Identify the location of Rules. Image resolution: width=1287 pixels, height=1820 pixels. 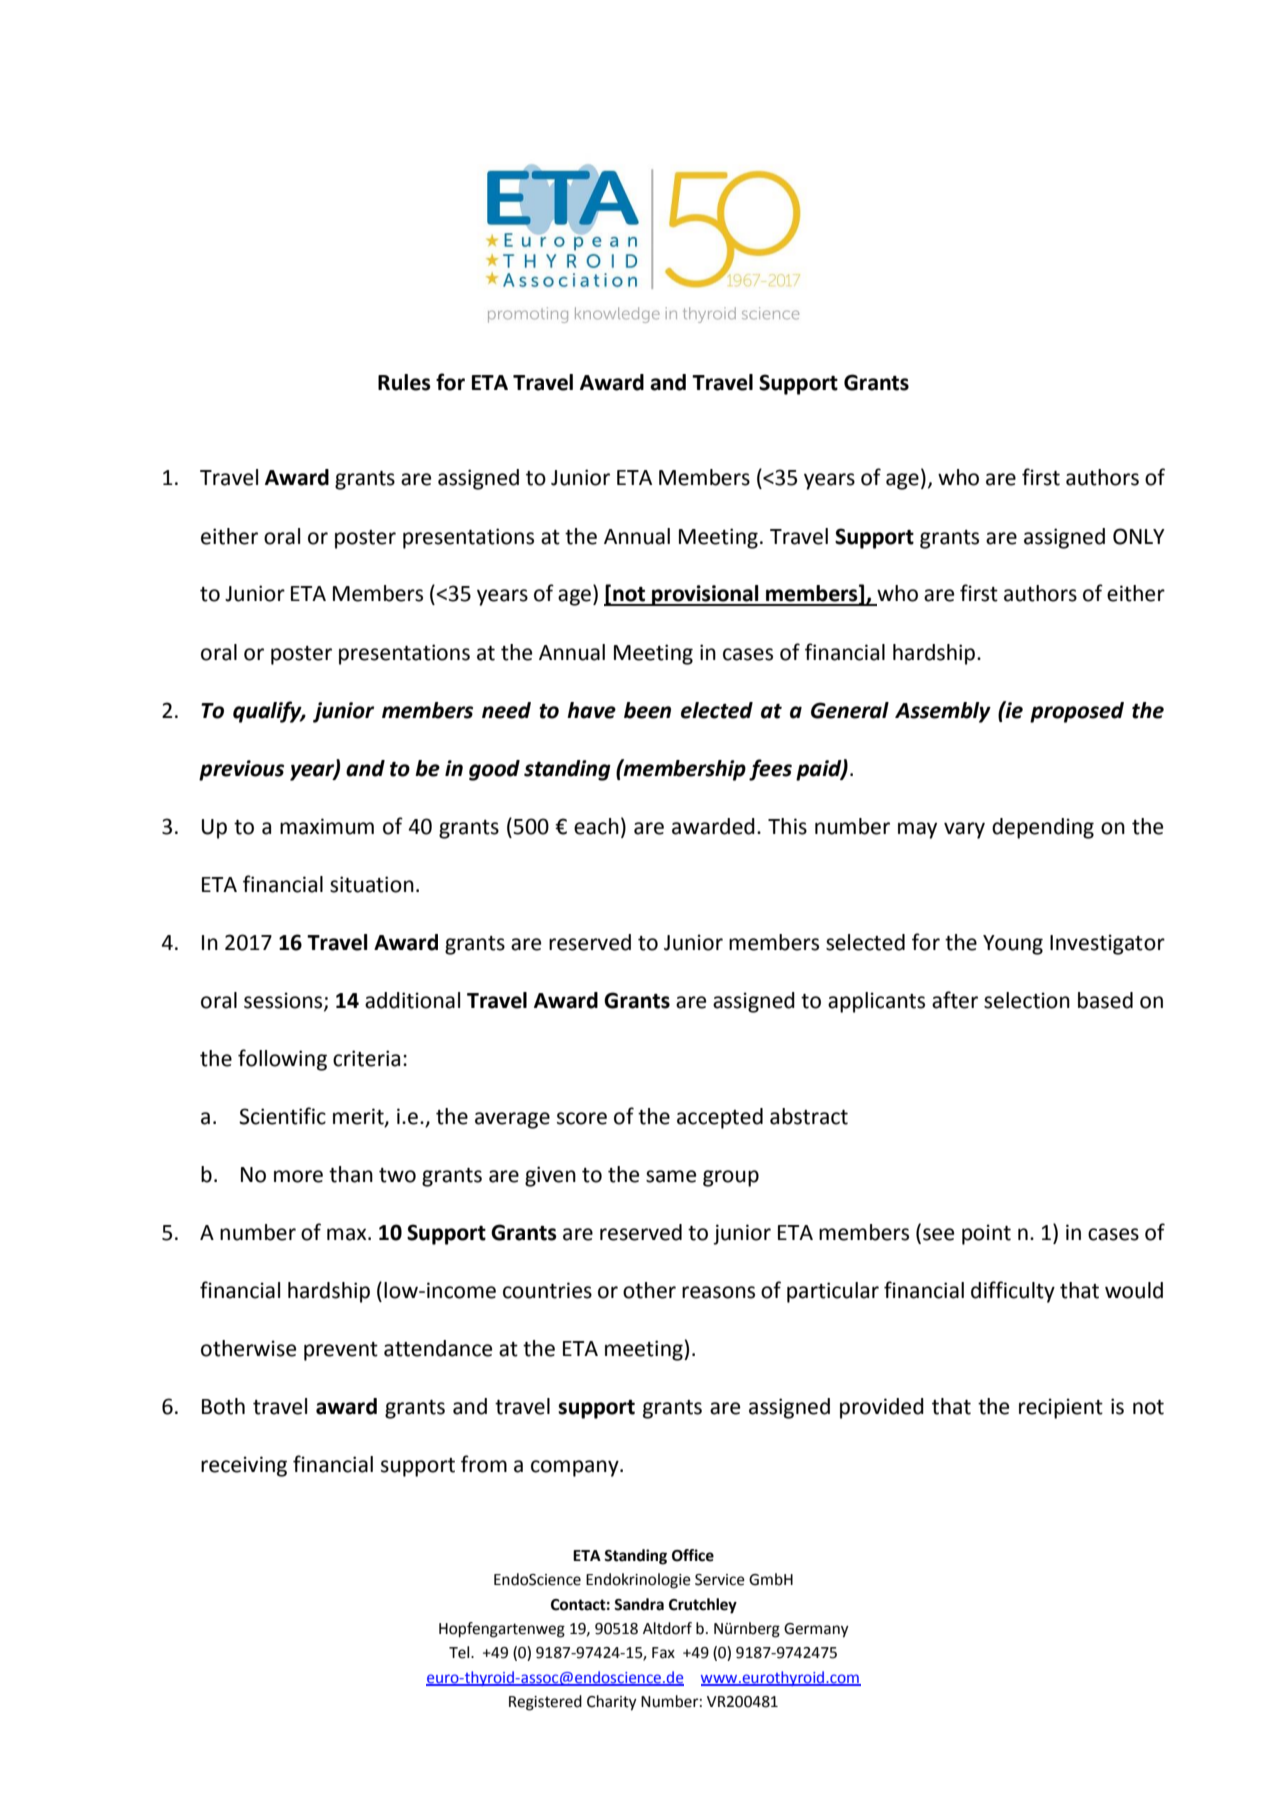
(404, 382).
